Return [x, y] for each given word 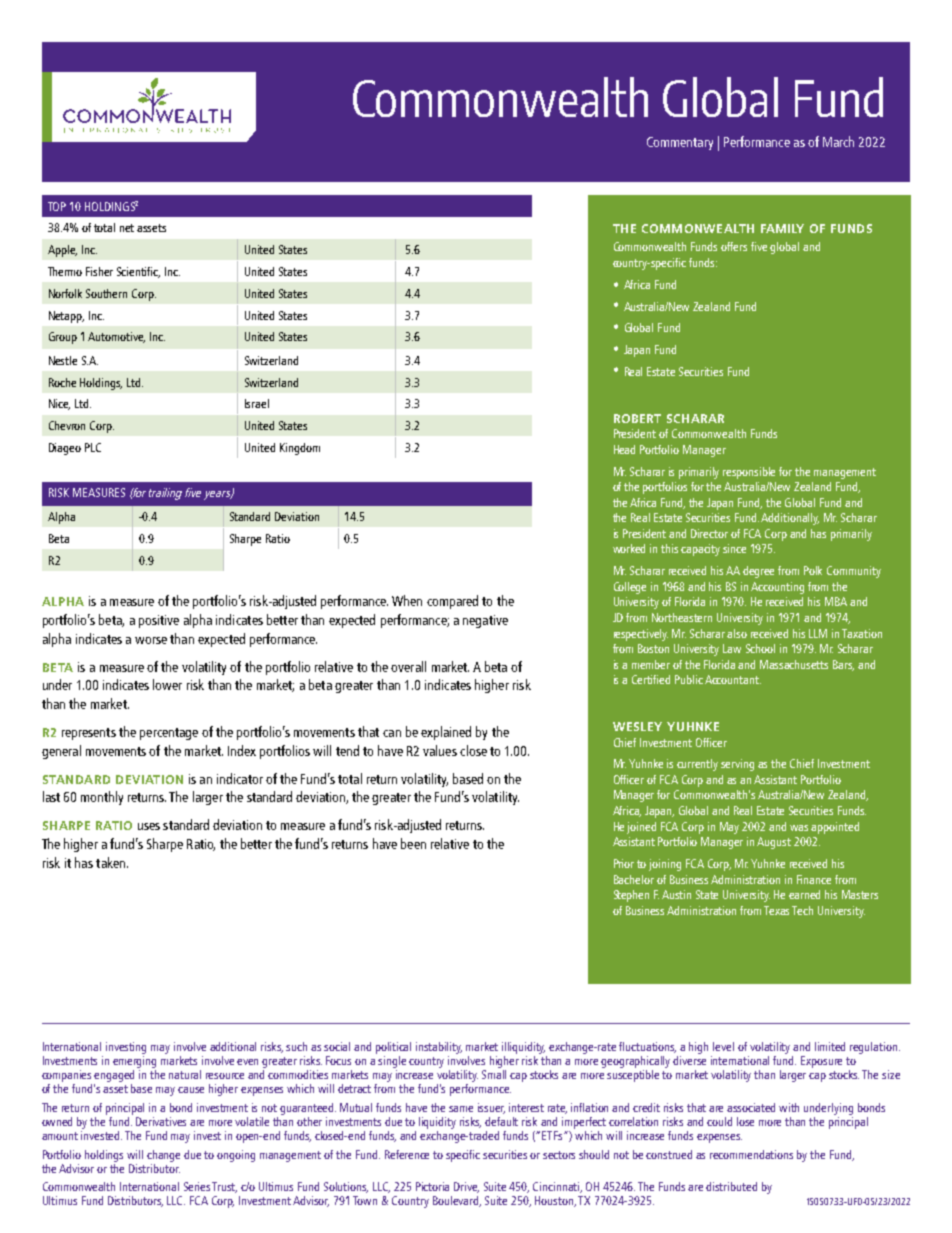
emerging [134, 1062]
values [440, 750]
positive [159, 621]
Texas [778, 910]
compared [452, 602]
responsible [749, 473]
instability [439, 1048]
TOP [57, 206]
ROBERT [637, 418]
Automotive [116, 337]
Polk [813, 570]
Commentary [680, 143]
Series [198, 1186]
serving [737, 765]
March [838, 141]
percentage [169, 734]
